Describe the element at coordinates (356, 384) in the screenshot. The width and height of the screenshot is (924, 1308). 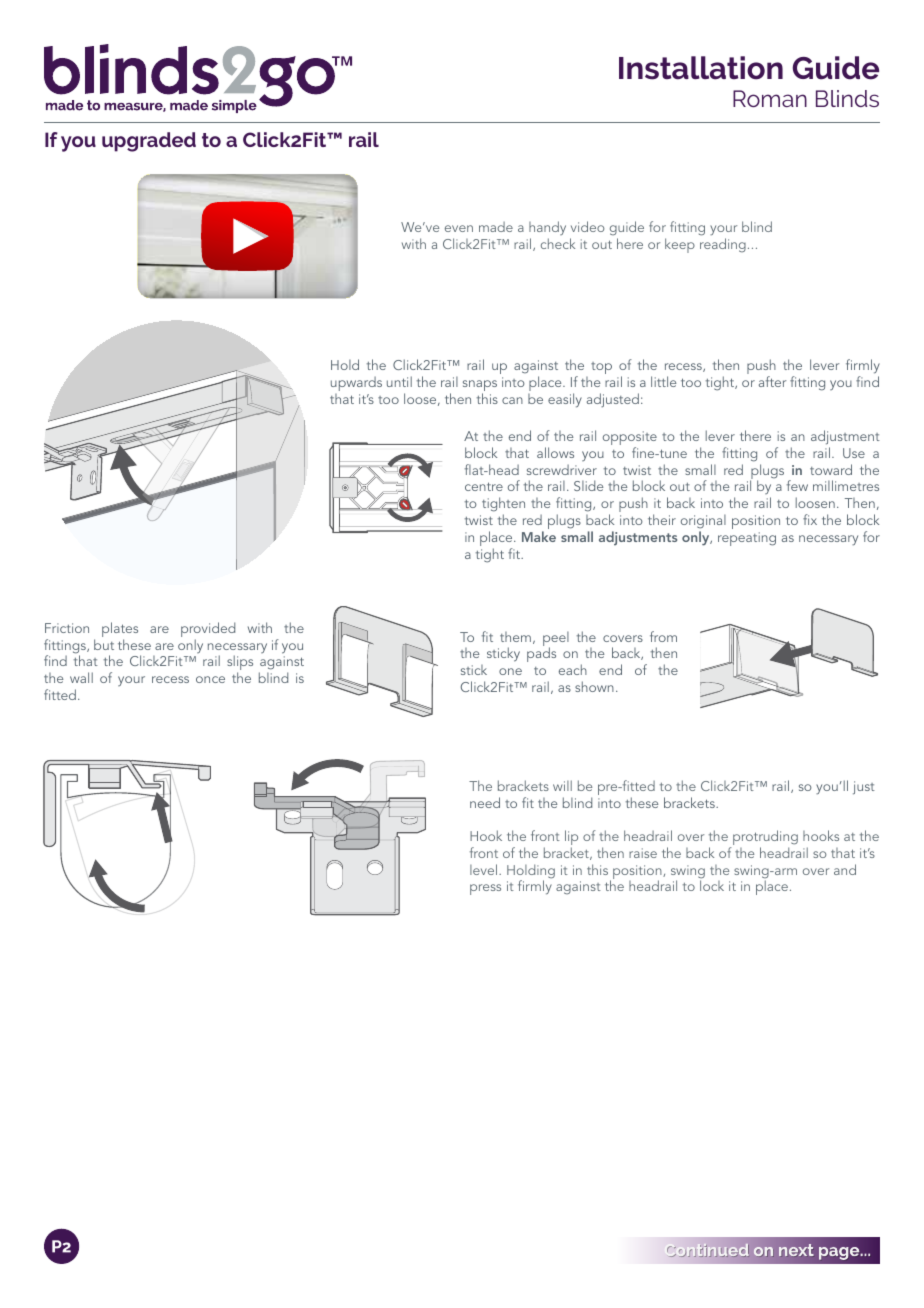
I see `upwards` at that location.
